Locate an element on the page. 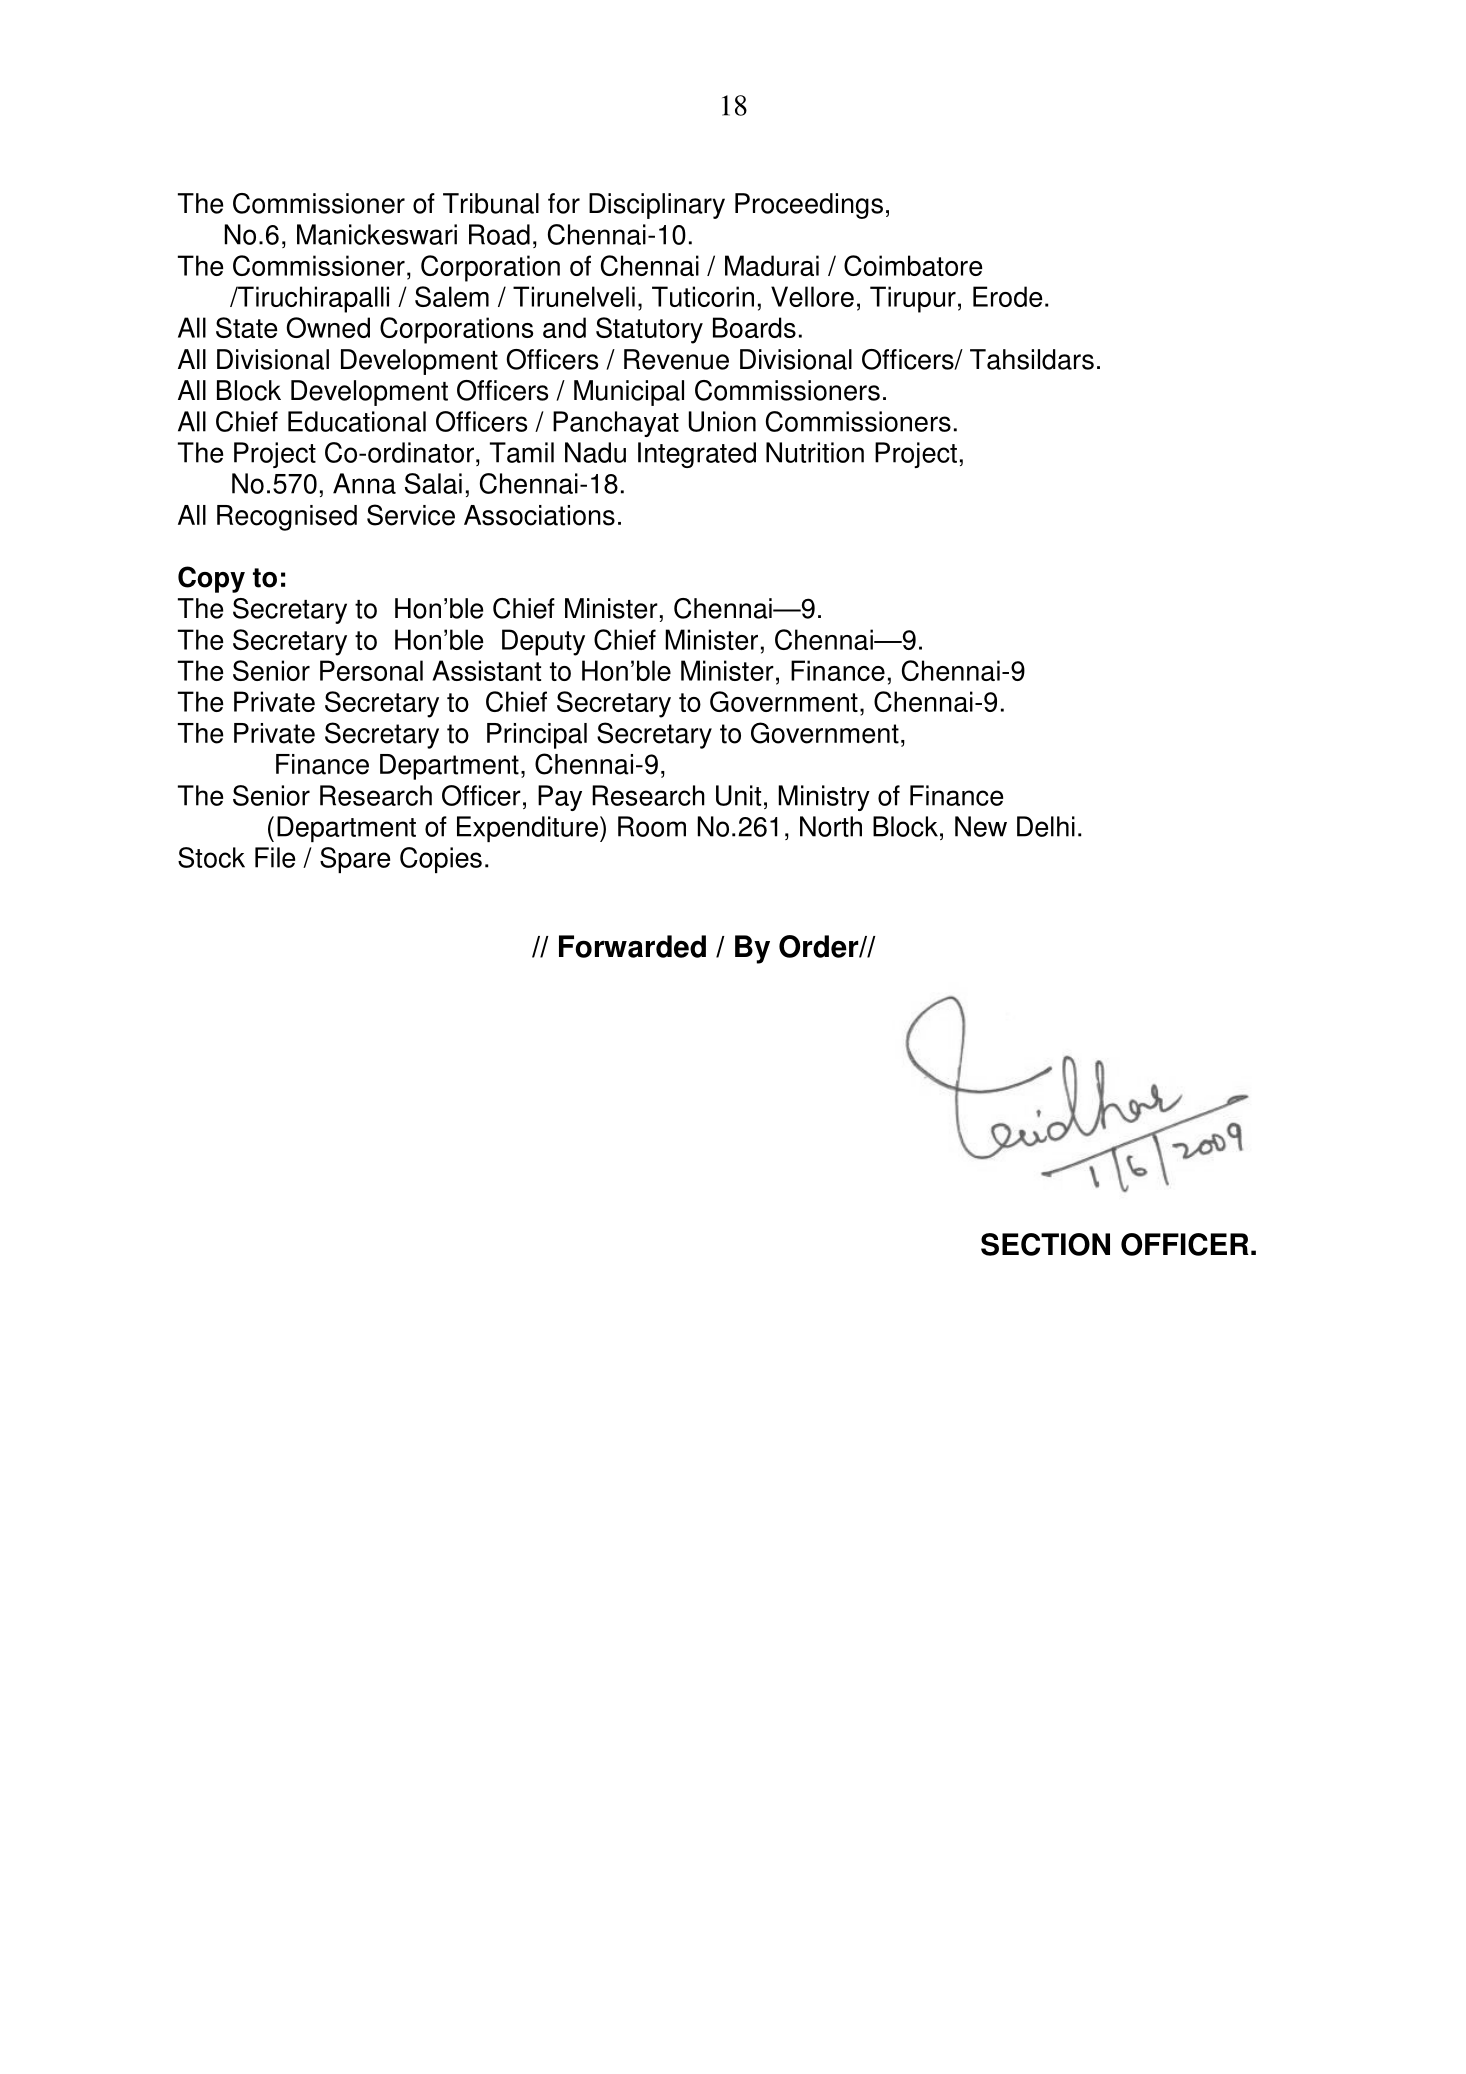 The image size is (1466, 2074). Associations is located at coordinates (539, 515).
